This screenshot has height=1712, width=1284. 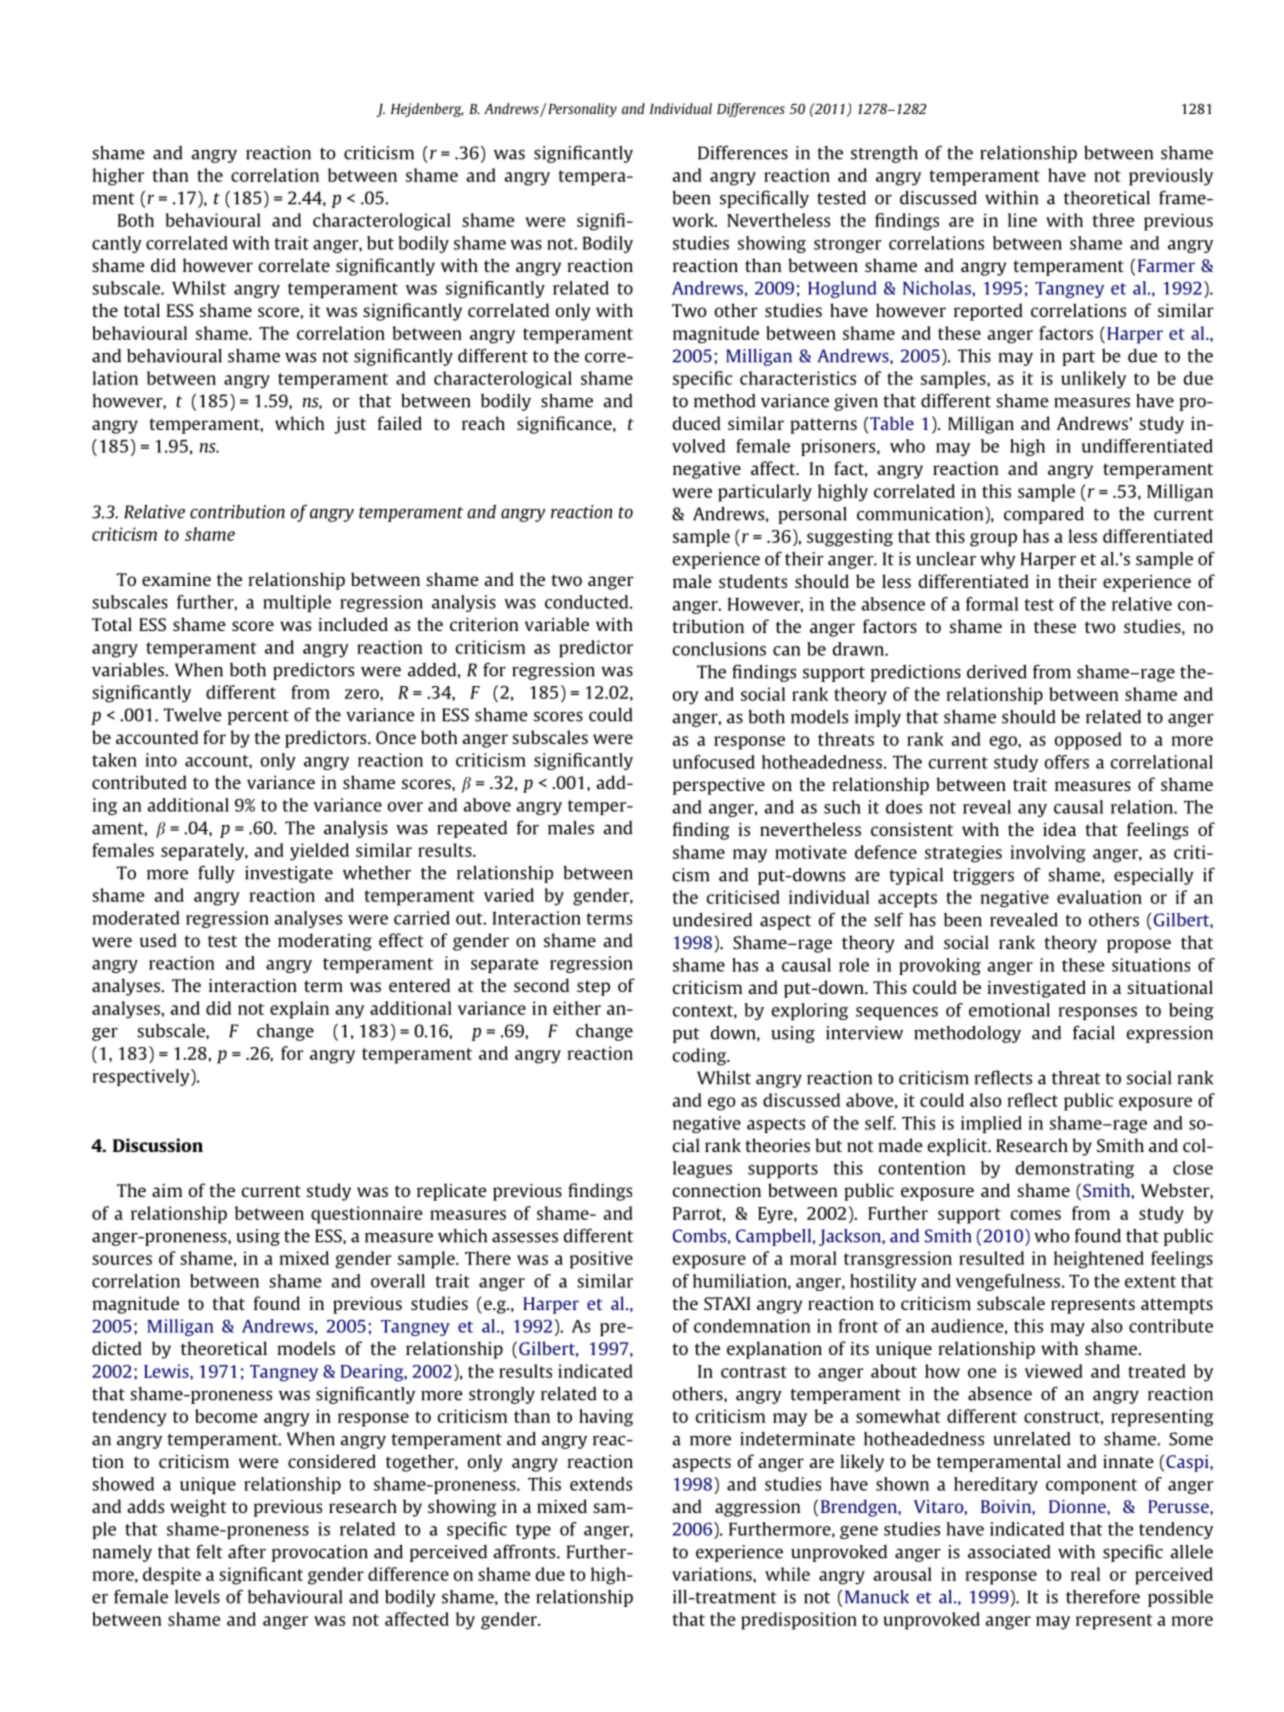 I want to click on Discussion, so click(x=158, y=1145).
